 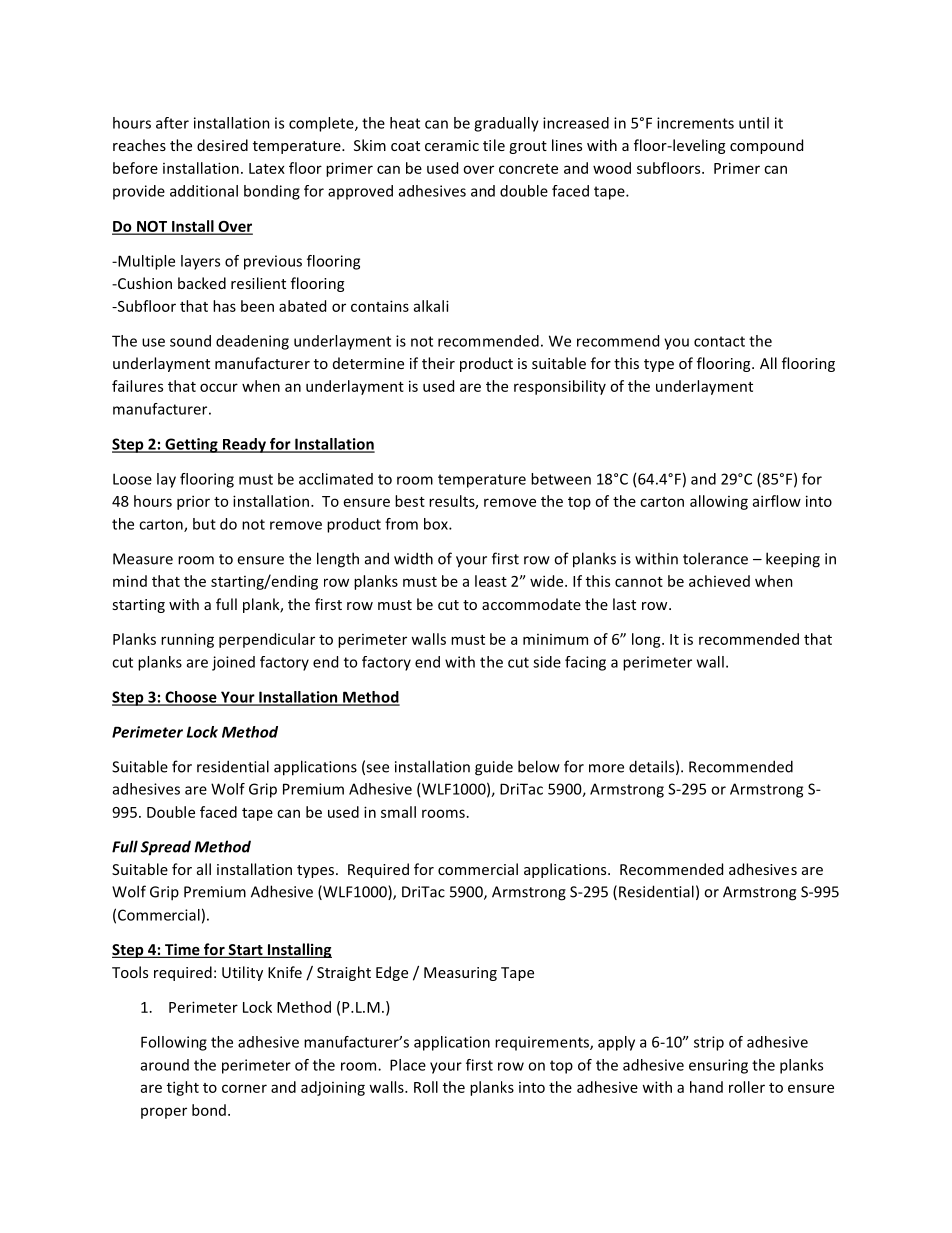 What do you see at coordinates (222, 145) in the document?
I see `desired` at bounding box center [222, 145].
